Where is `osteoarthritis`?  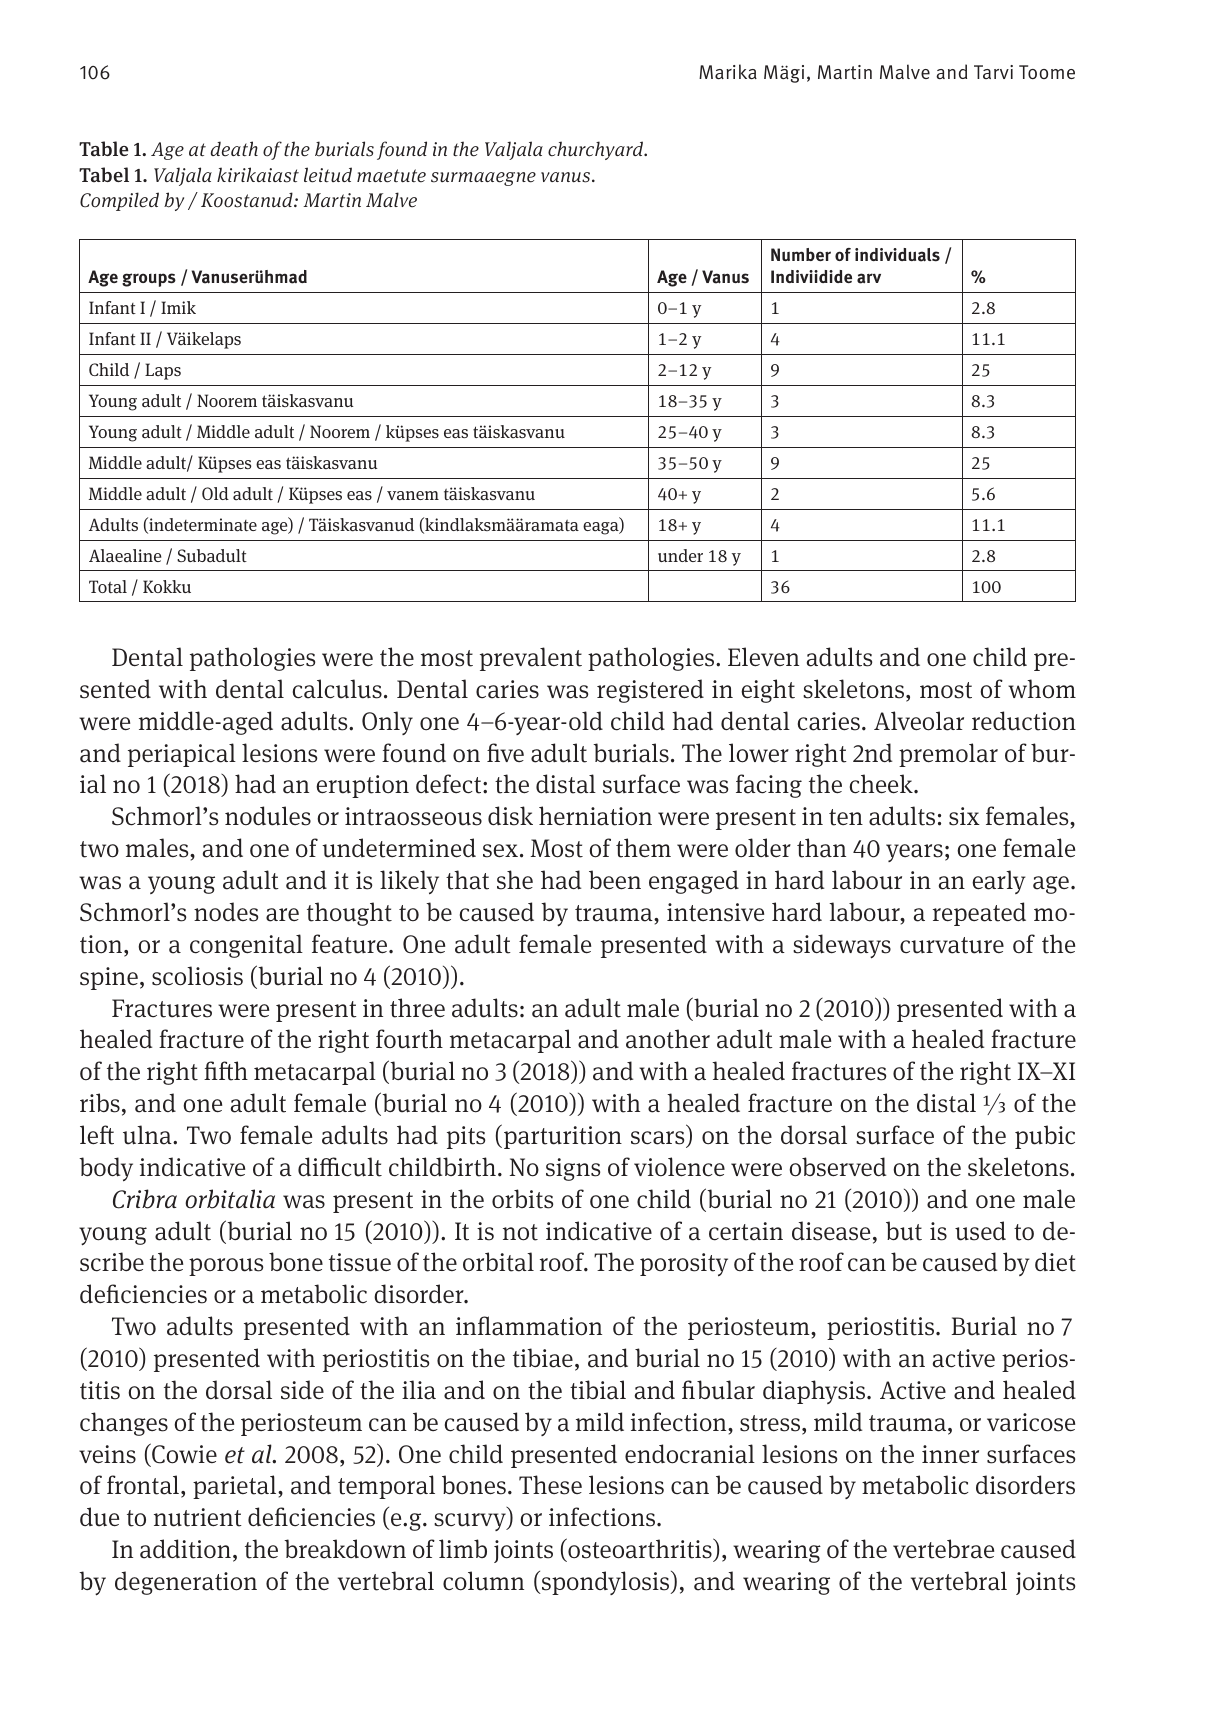
osteoarthritis is located at coordinates (640, 1548).
